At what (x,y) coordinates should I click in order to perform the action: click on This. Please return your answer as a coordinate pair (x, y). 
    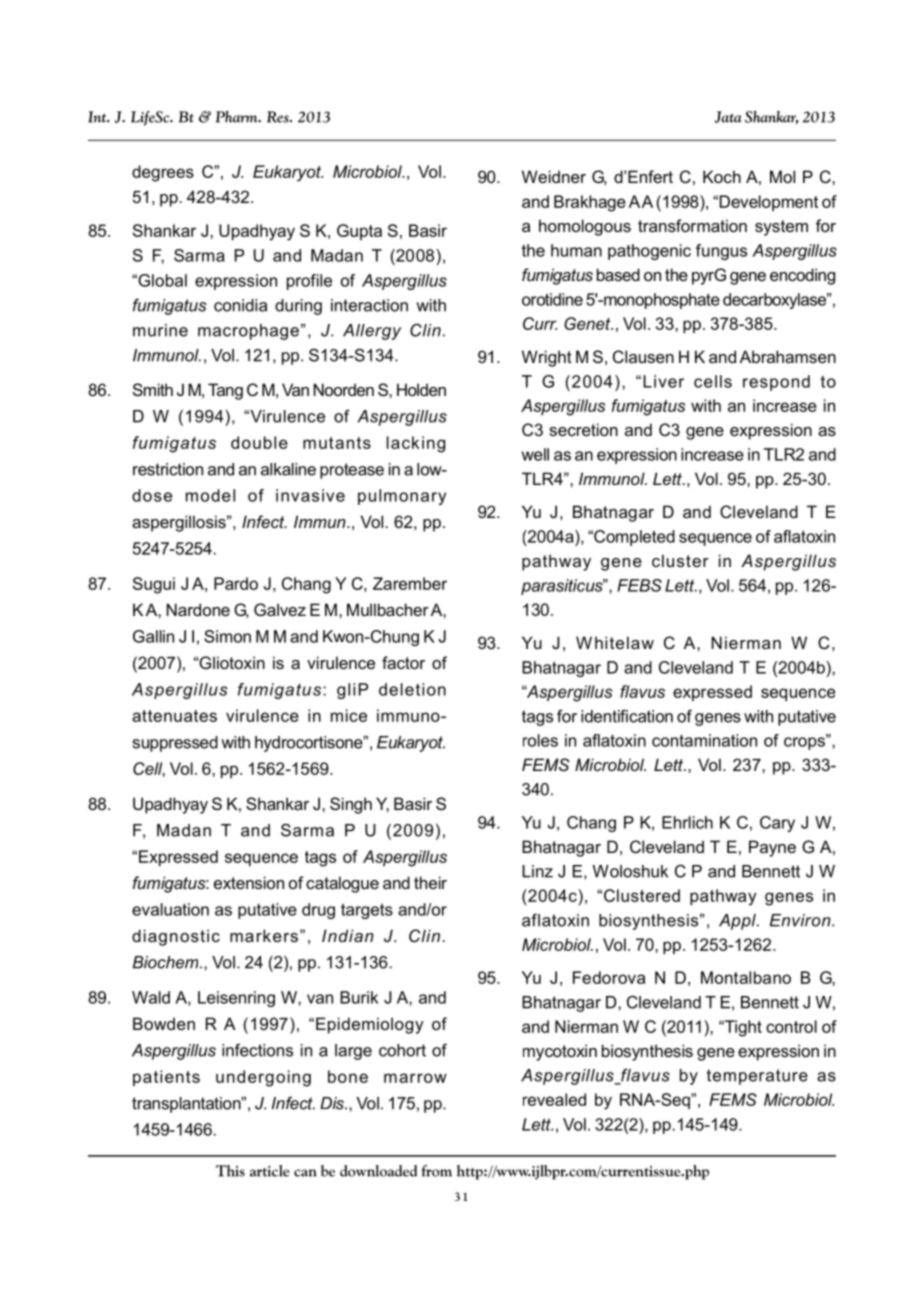
    Looking at the image, I should click on (230, 1171).
